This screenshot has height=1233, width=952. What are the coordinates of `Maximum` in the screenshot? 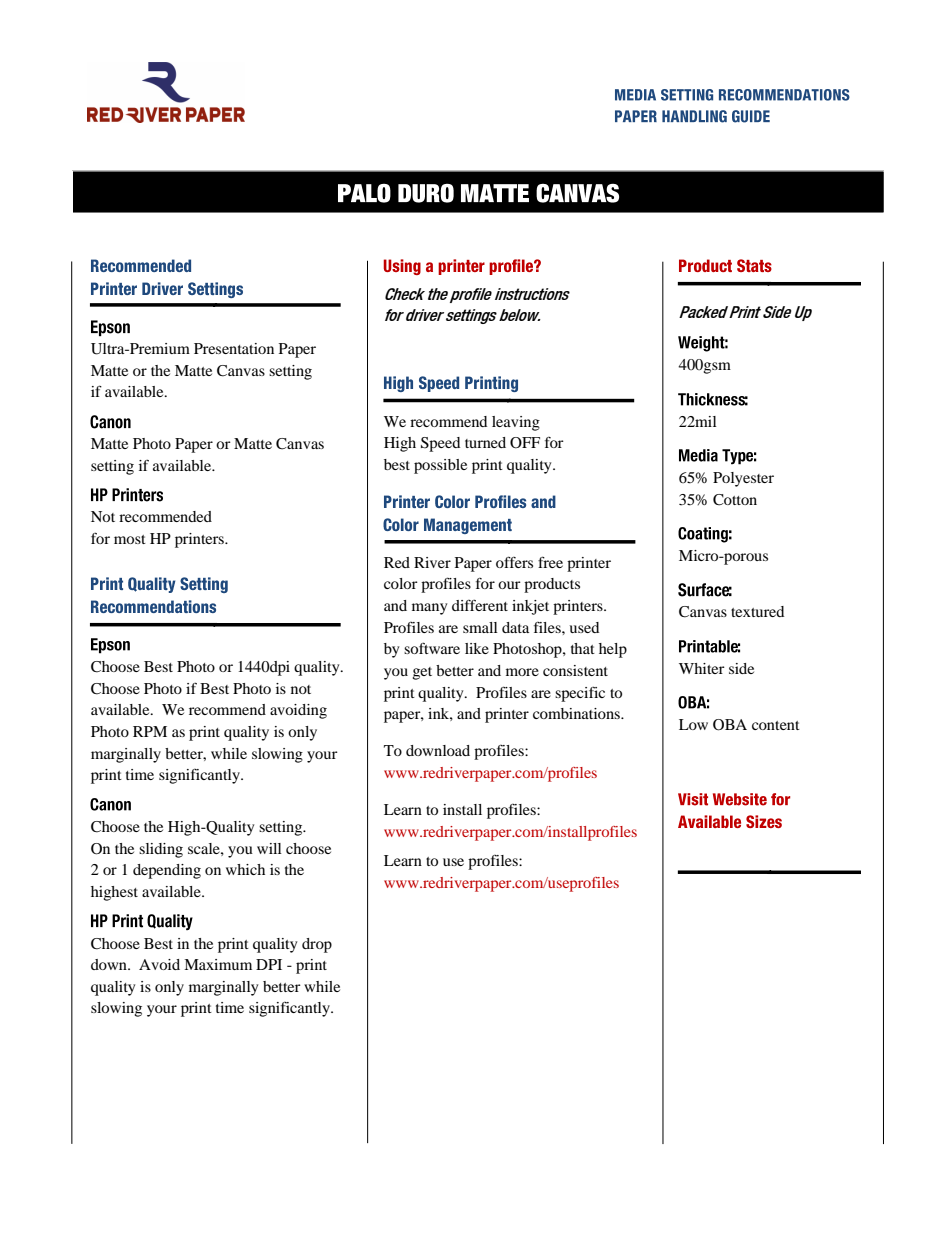 It's located at (218, 964).
